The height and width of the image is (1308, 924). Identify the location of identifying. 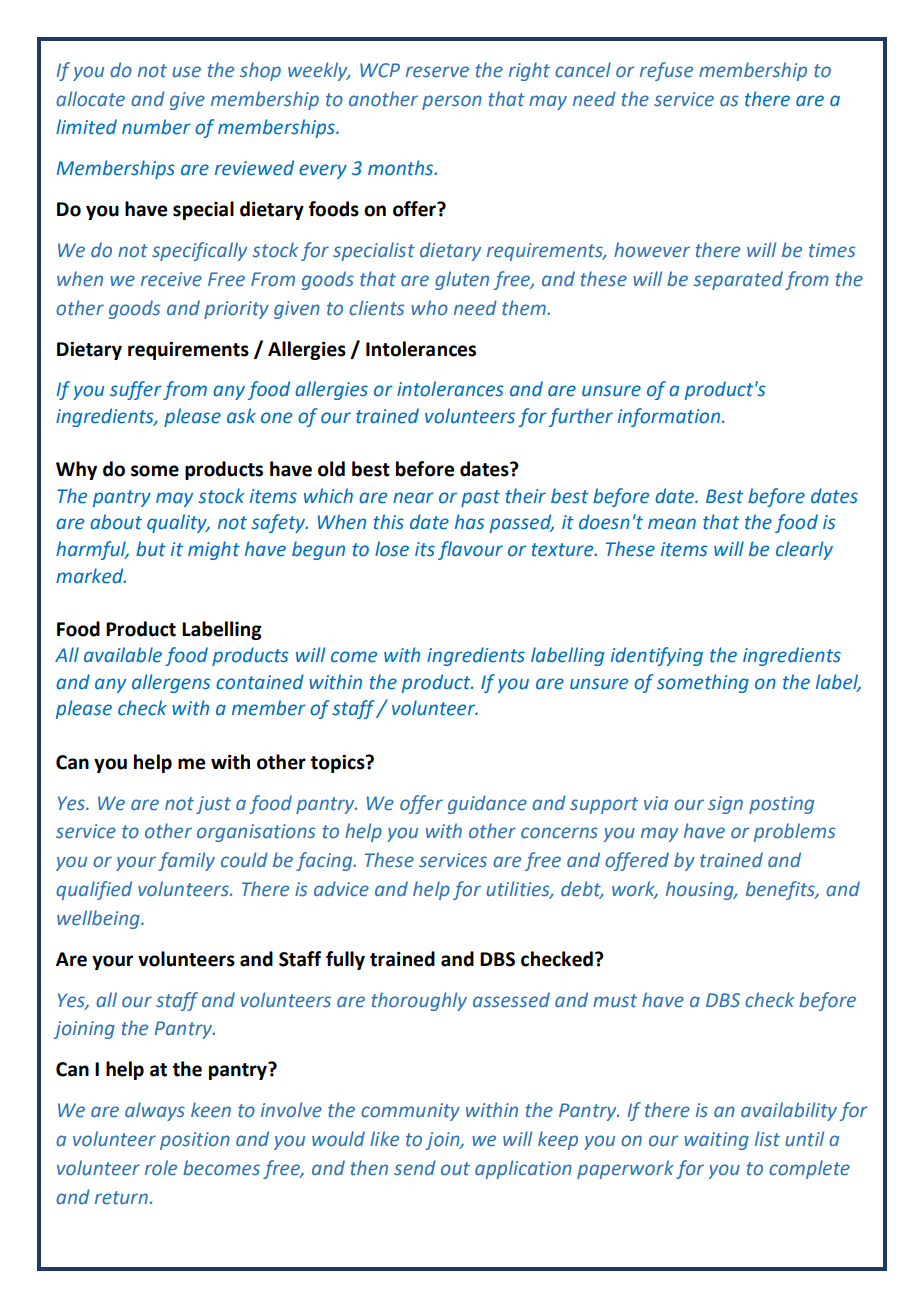
(657, 656).
